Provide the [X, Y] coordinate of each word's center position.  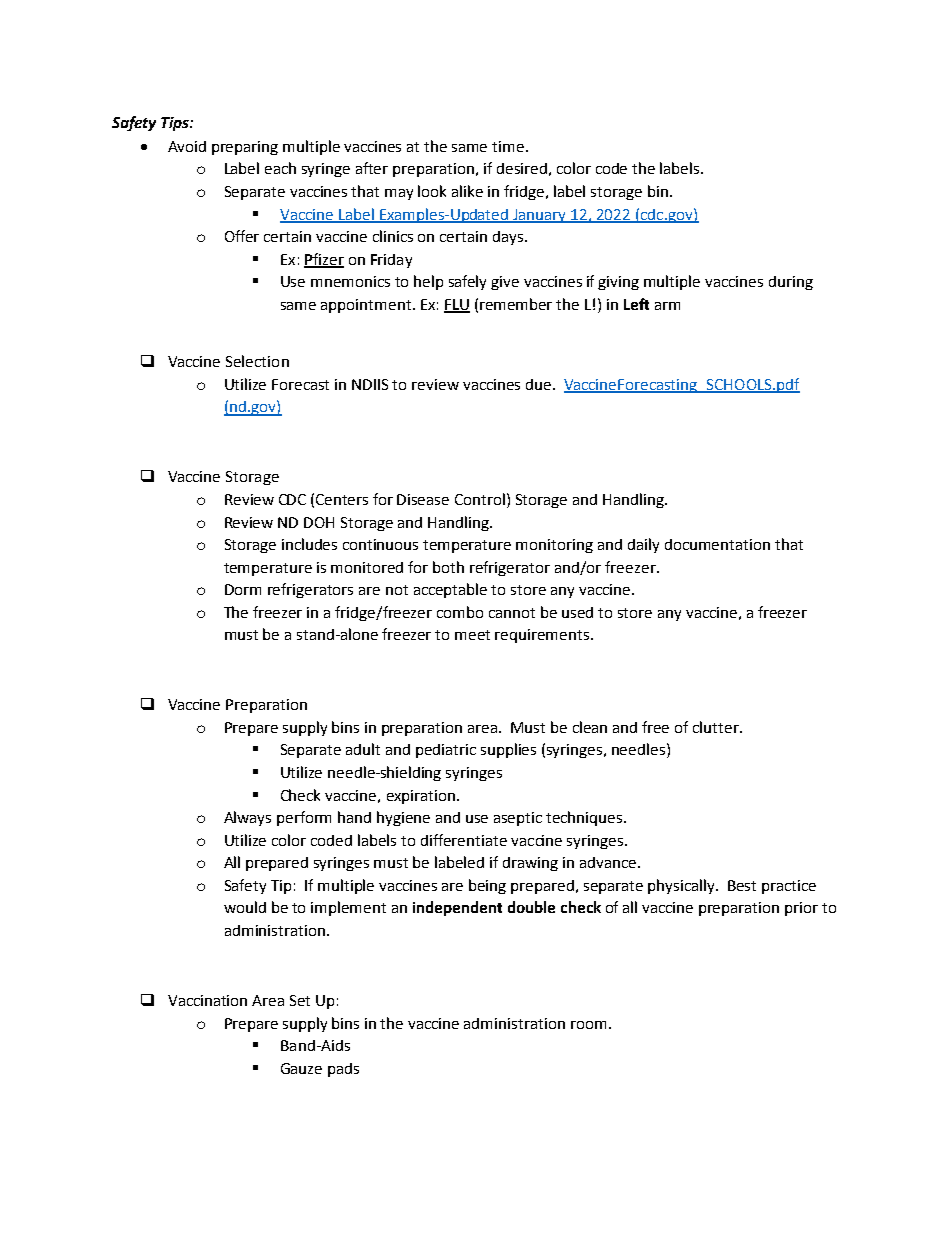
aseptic [518, 819]
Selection [257, 361]
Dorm [243, 589]
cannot [512, 613]
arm [667, 306]
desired [522, 168]
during [791, 283]
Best [742, 885]
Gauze [301, 1068]
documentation [717, 544]
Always [247, 818]
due [540, 384]
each [280, 168]
